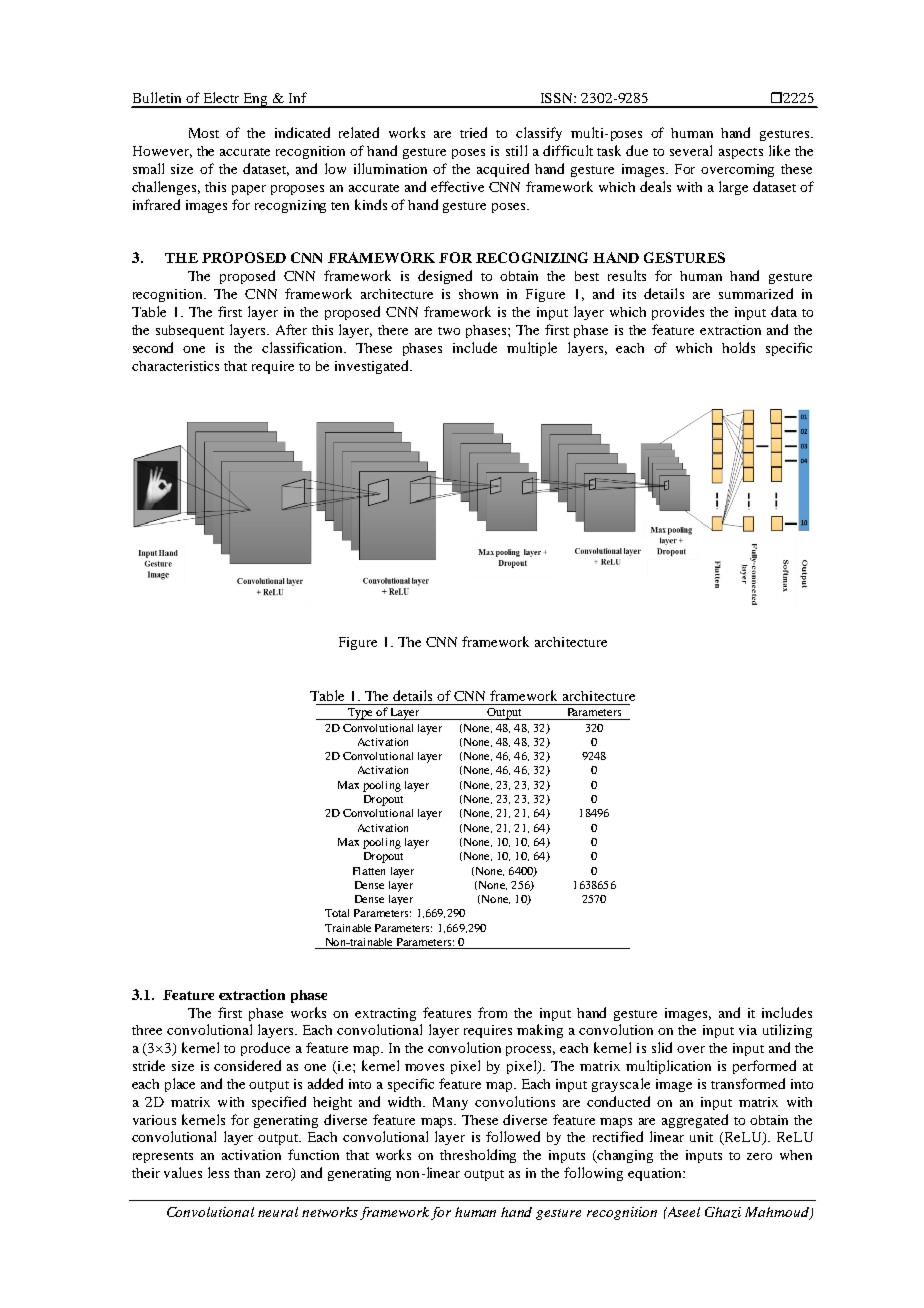 This screenshot has width=924, height=1308. Describe the element at coordinates (478, 1156) in the screenshot. I see `thresholding` at that location.
